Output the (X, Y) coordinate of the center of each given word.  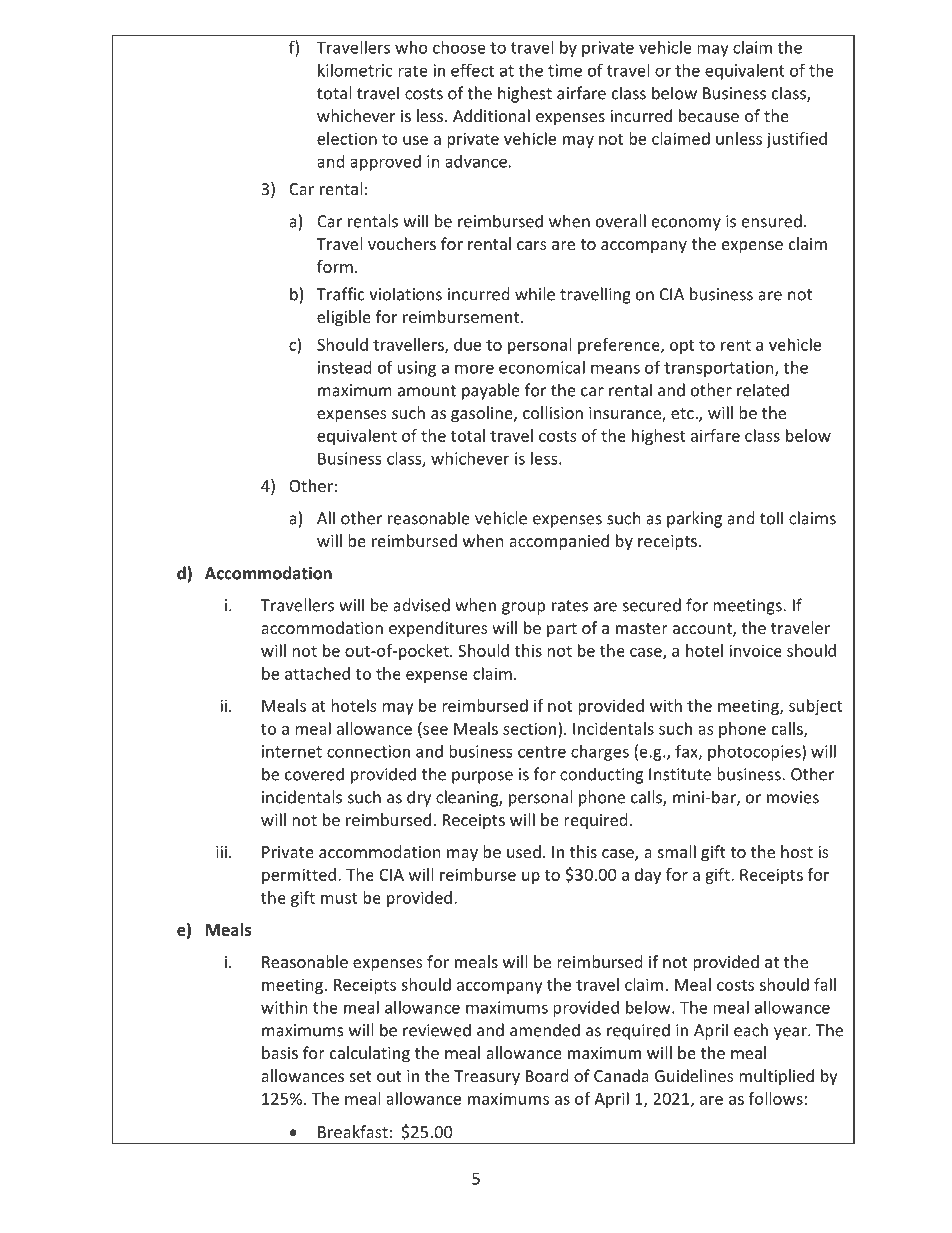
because (709, 115)
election (347, 138)
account (703, 630)
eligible (344, 318)
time (565, 70)
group (523, 608)
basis (280, 1052)
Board (547, 1075)
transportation (720, 369)
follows (776, 1098)
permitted (299, 876)
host (797, 851)
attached (317, 673)
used (524, 851)
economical (542, 367)
